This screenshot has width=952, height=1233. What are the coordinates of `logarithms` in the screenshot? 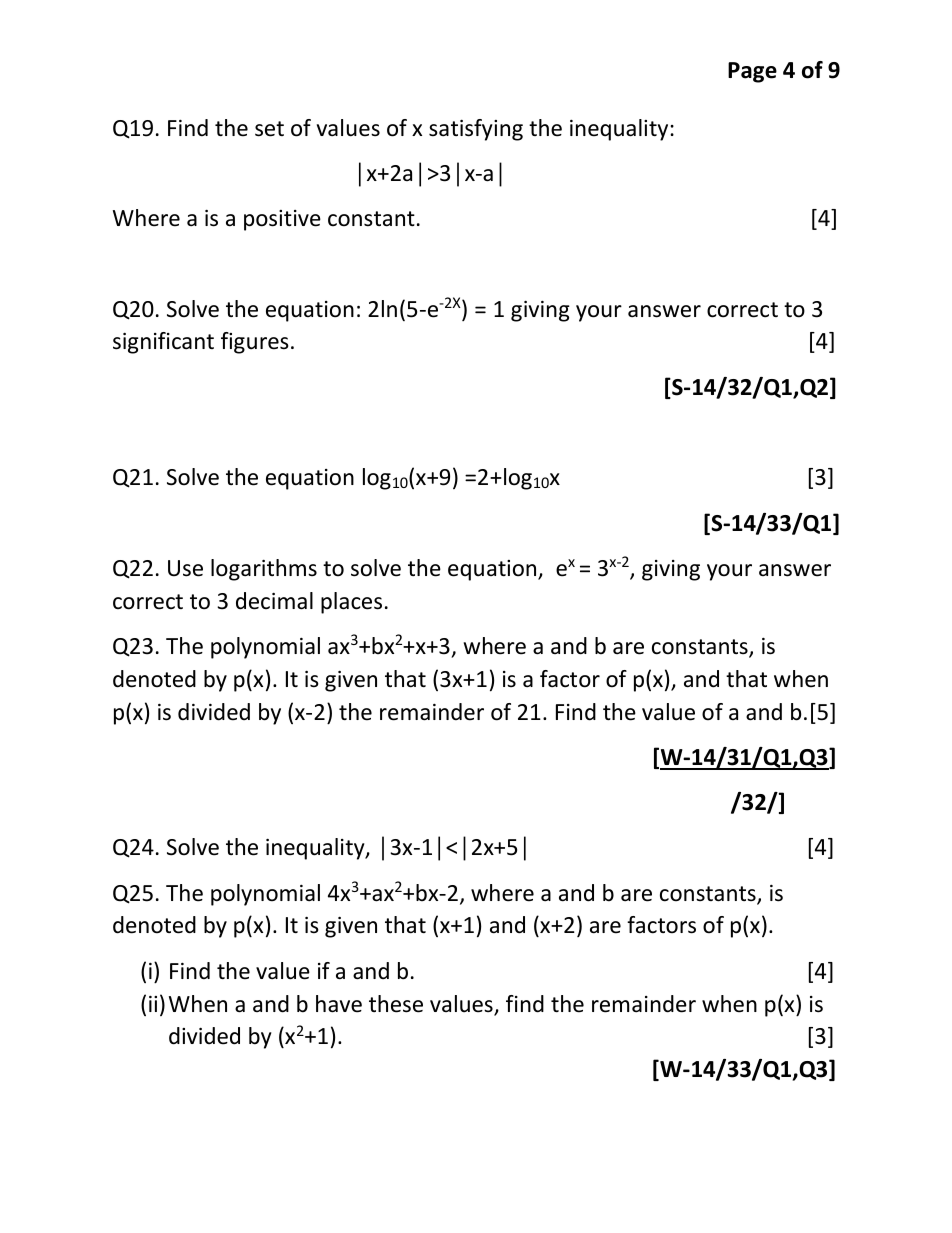 It's located at (264, 570).
